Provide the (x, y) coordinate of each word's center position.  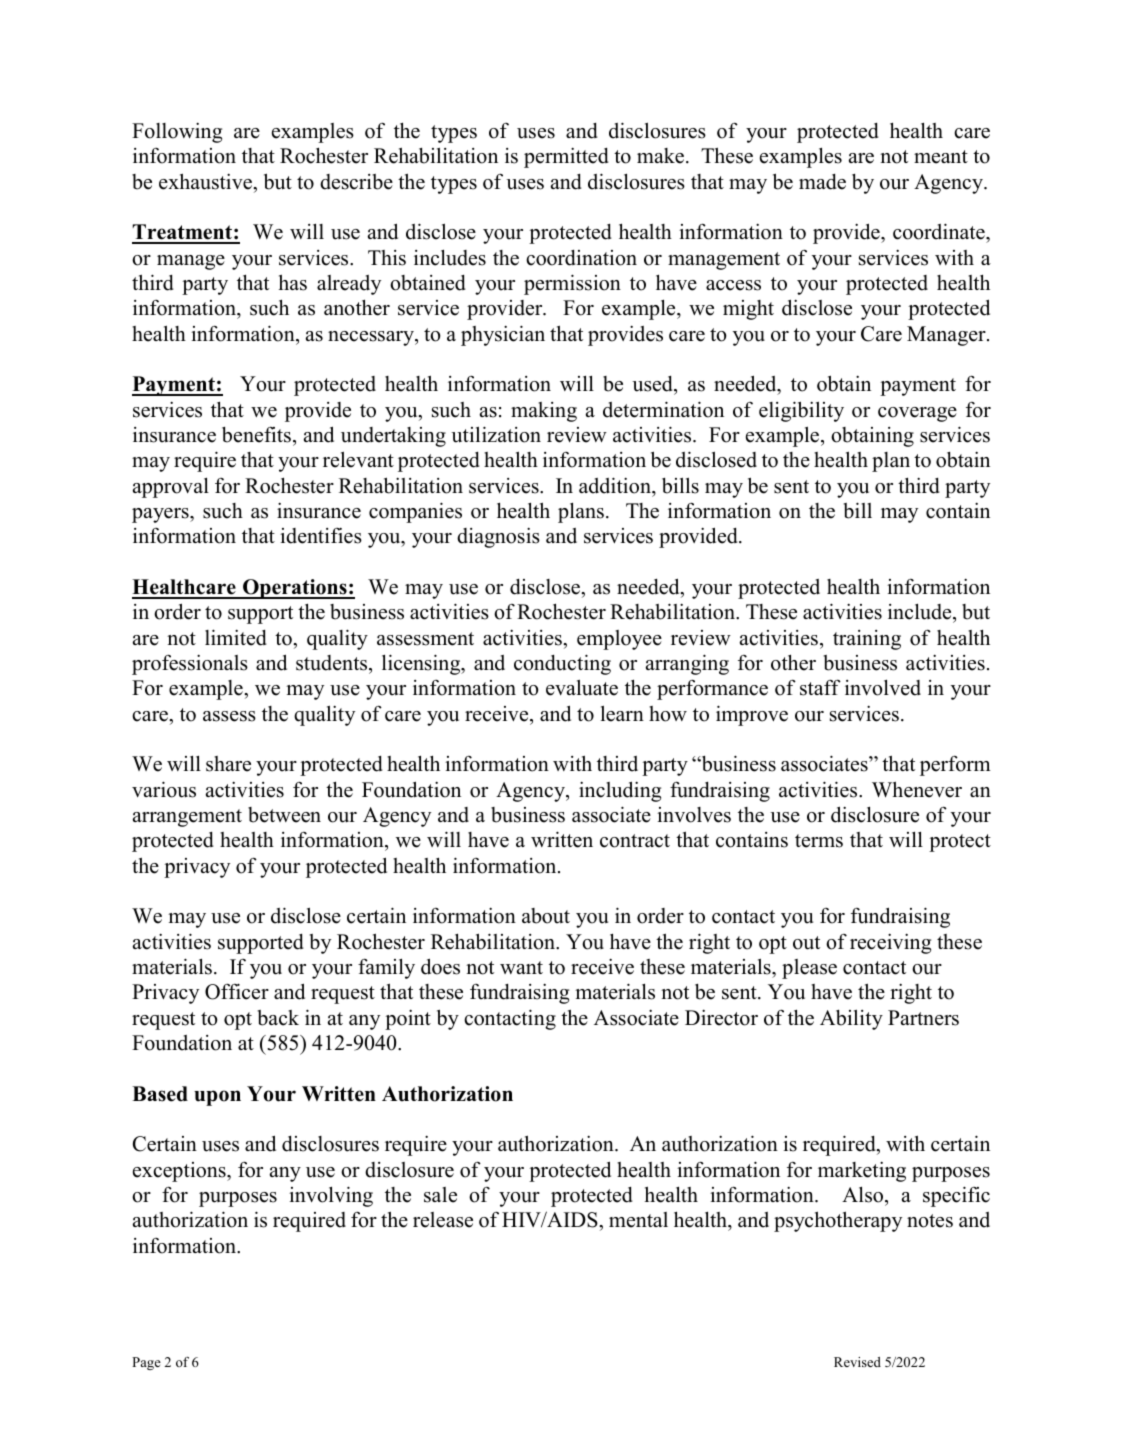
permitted (566, 157)
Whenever (917, 789)
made (822, 182)
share (228, 764)
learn (622, 713)
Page (146, 1363)
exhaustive (206, 181)
